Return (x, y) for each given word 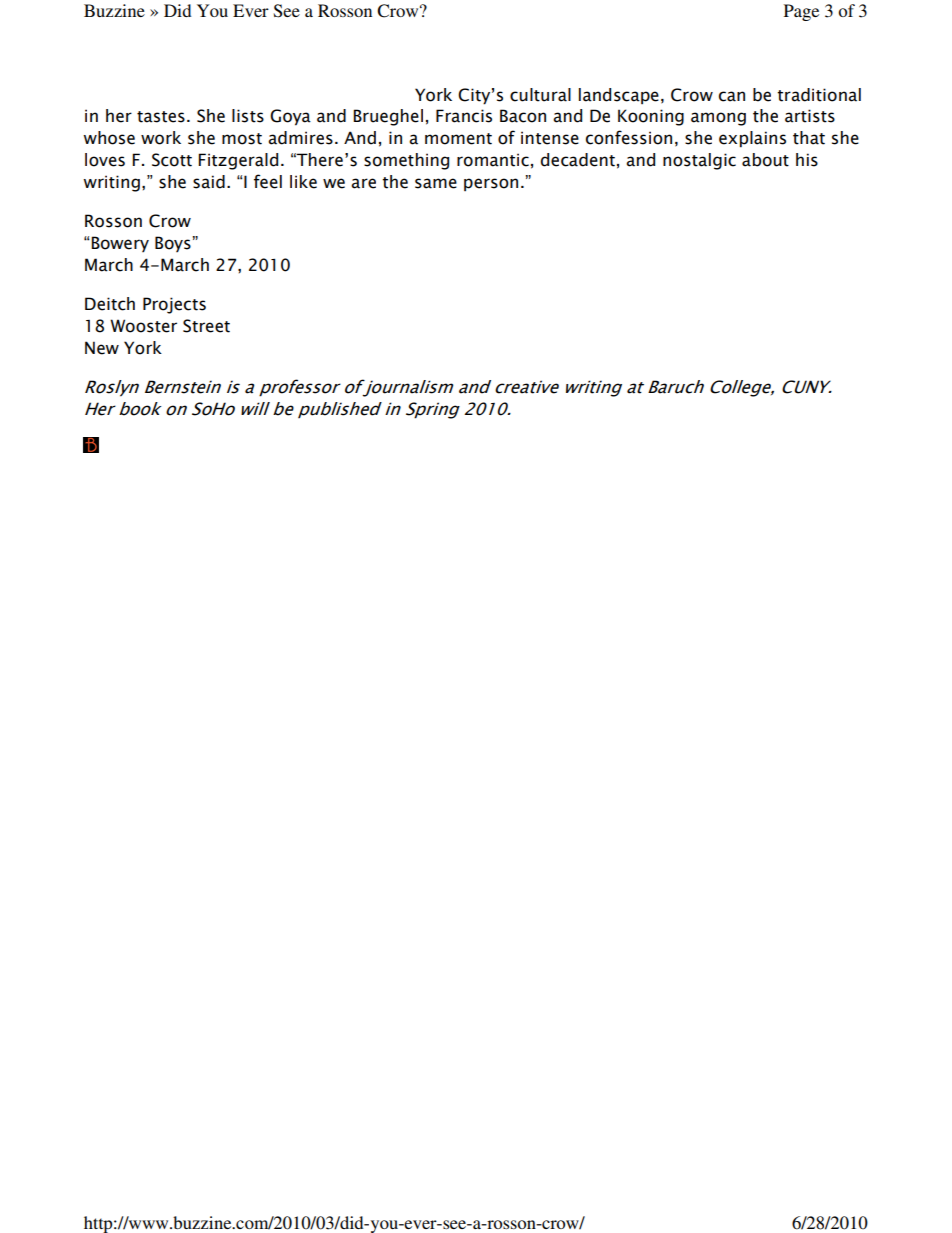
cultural (540, 95)
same (436, 183)
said (209, 182)
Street (206, 326)
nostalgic (699, 161)
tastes (161, 117)
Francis (464, 116)
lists (248, 116)
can (732, 96)
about (765, 160)
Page (801, 12)
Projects (174, 305)
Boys (174, 244)
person (491, 184)
